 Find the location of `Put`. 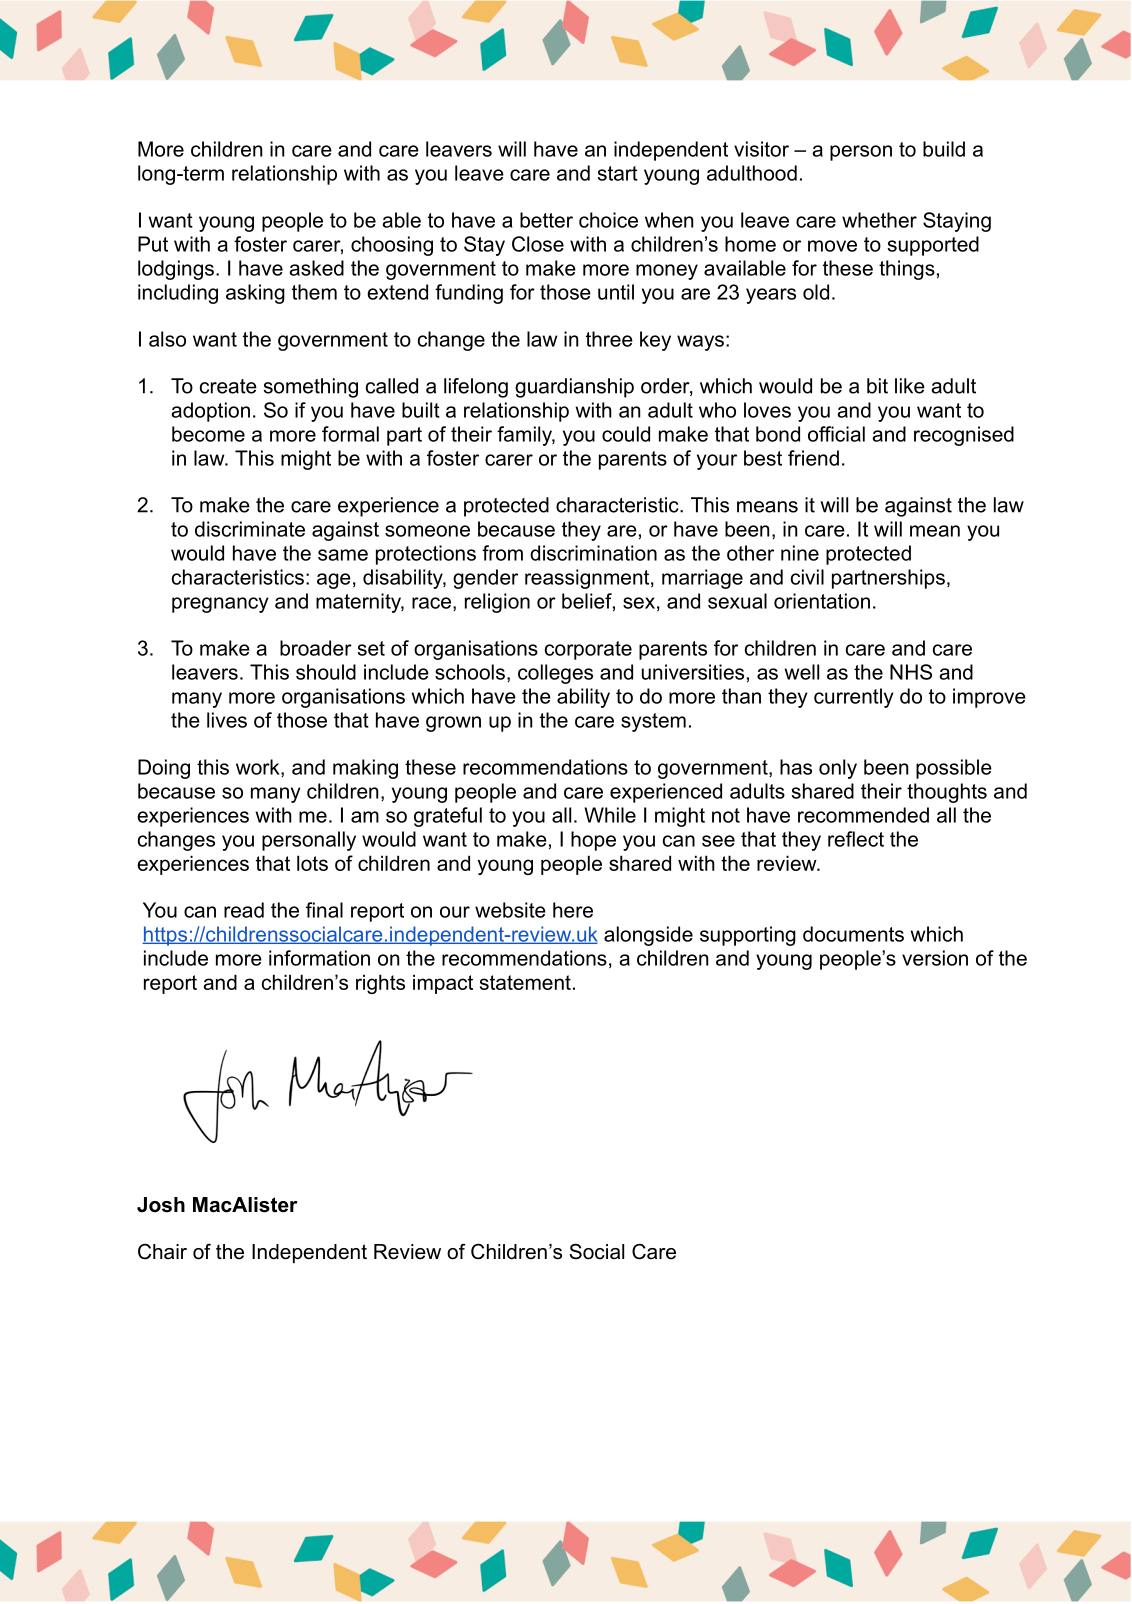

Put is located at coordinates (153, 244).
